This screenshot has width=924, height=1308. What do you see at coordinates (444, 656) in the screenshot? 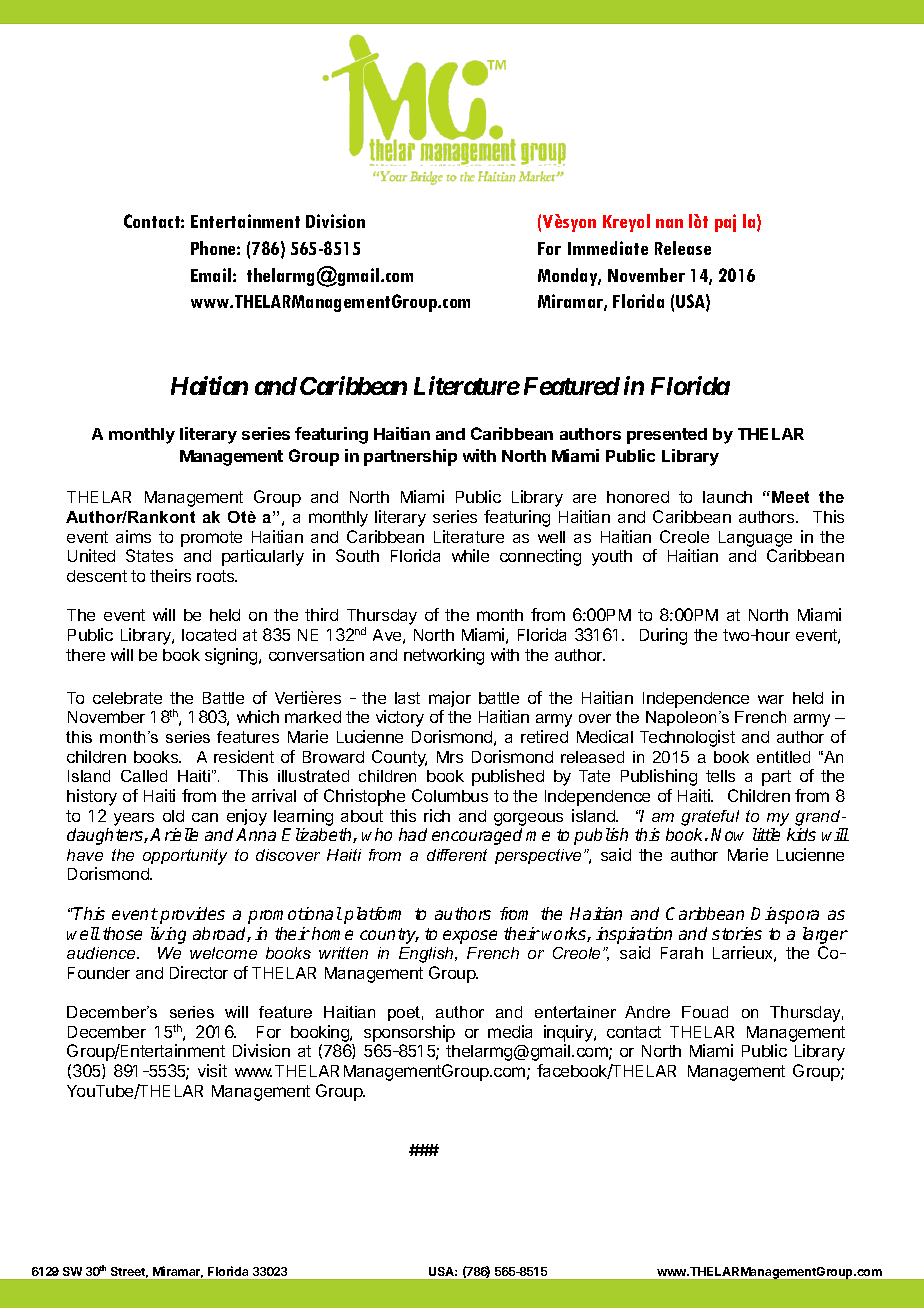
I see `networking` at bounding box center [444, 656].
